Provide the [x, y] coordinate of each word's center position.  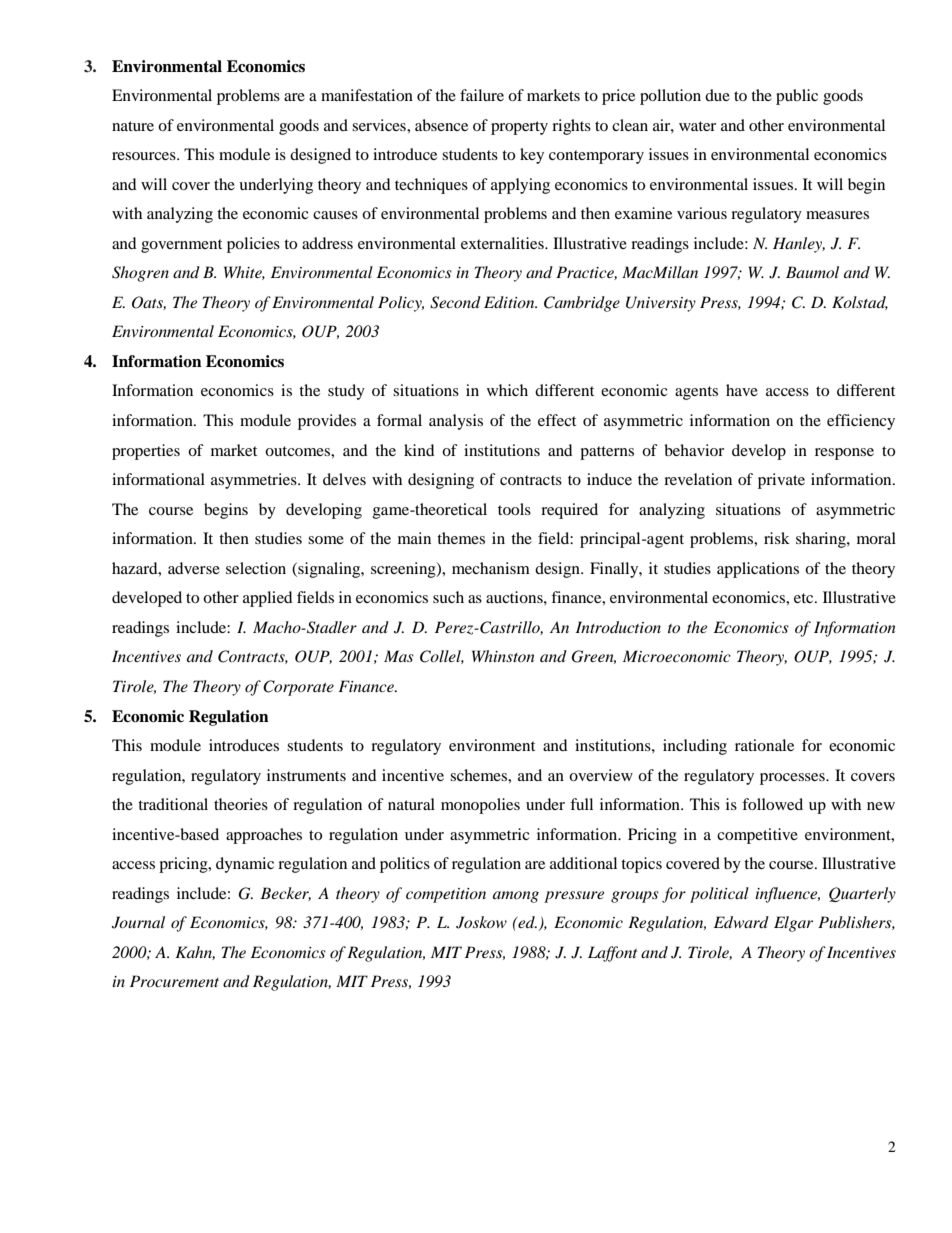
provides [327, 422]
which [507, 390]
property [519, 128]
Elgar [793, 924]
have [742, 390]
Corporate [298, 688]
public [797, 97]
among [516, 897]
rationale [764, 745]
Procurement [174, 981]
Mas [399, 656]
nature [133, 126]
